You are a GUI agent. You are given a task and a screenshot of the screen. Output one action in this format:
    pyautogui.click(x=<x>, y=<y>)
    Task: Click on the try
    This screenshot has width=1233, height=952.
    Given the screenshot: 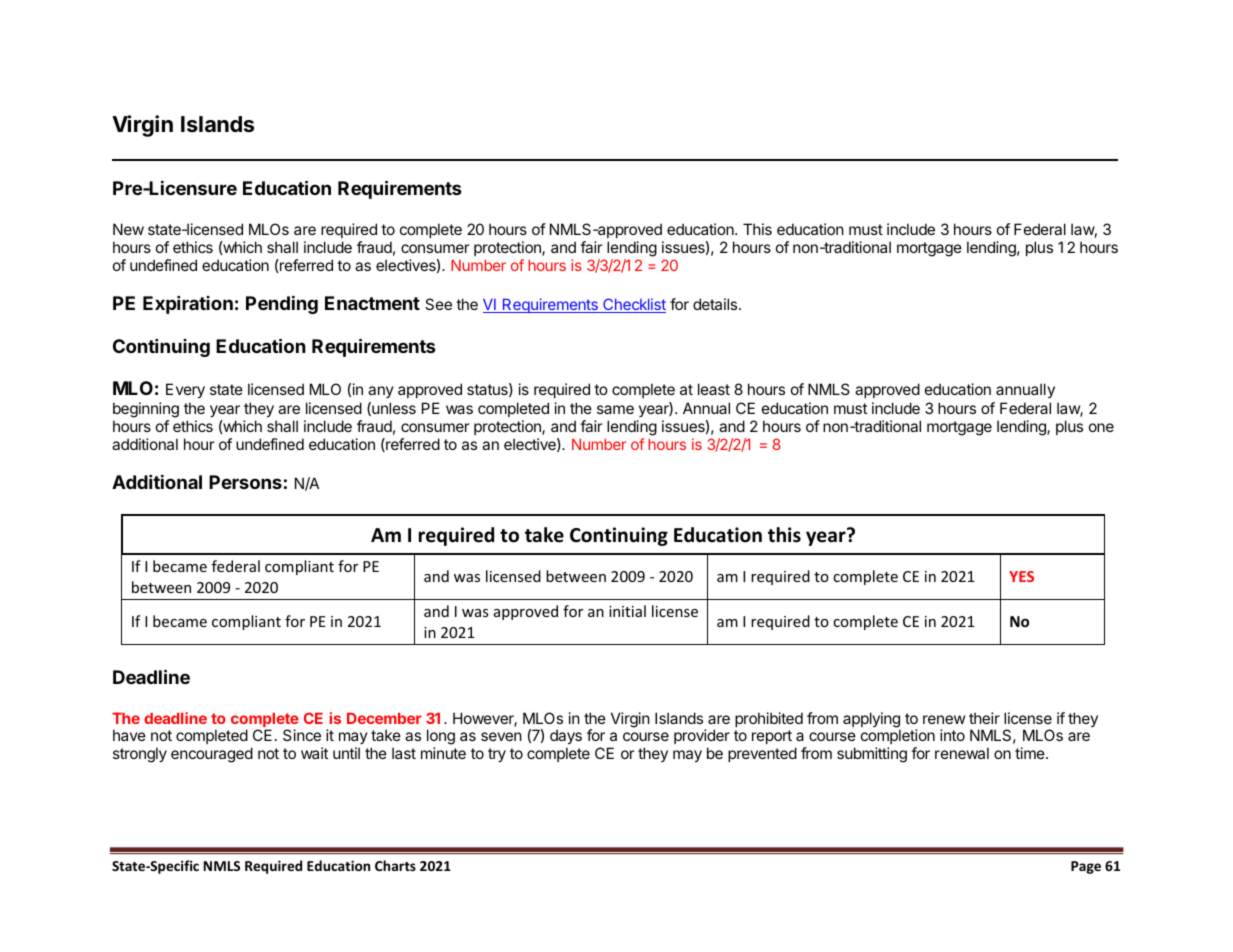 What is the action you would take?
    pyautogui.click(x=497, y=755)
